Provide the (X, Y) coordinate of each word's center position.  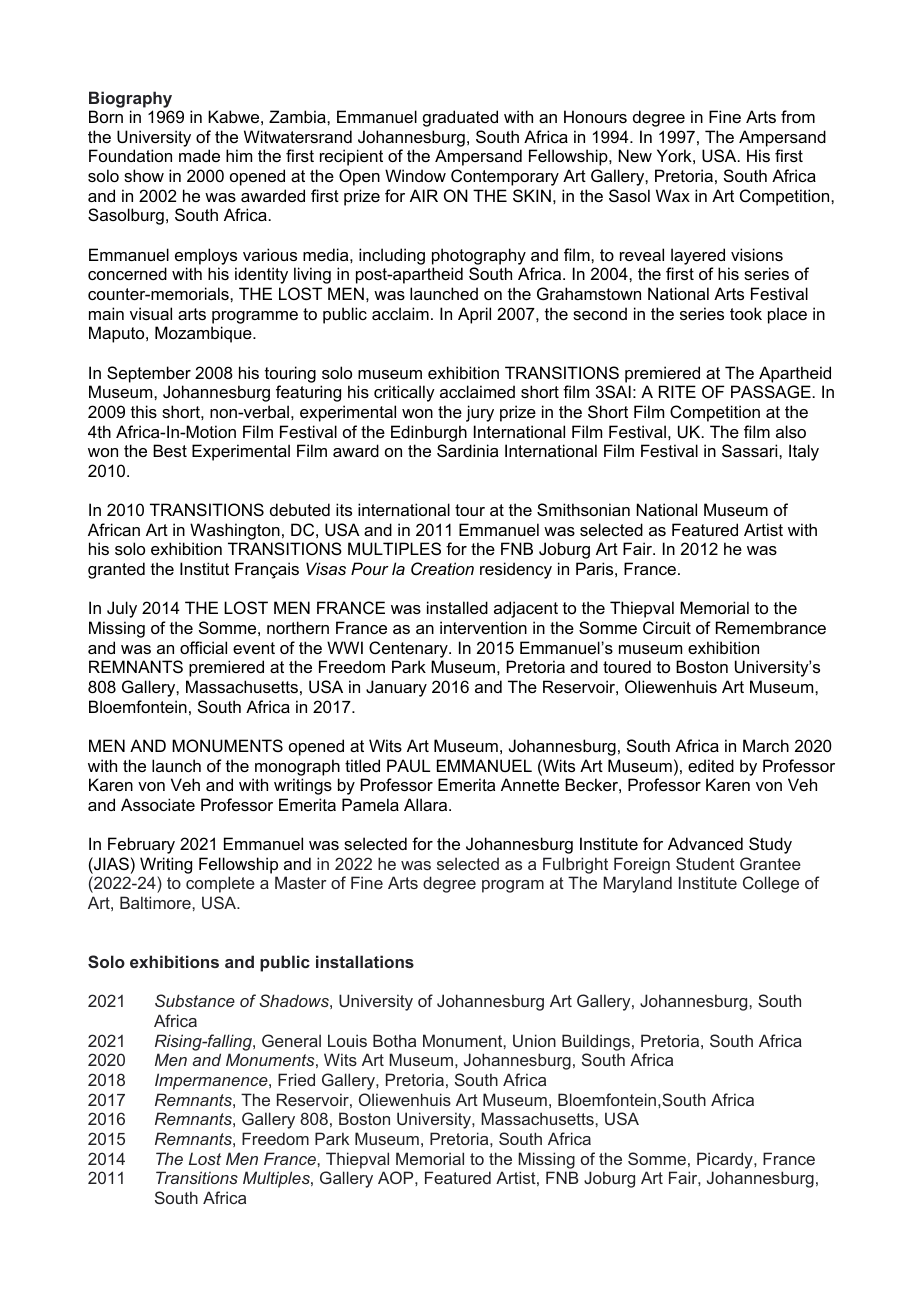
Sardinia (467, 450)
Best (170, 450)
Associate (158, 804)
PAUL (408, 765)
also (791, 431)
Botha (394, 1040)
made (199, 155)
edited (711, 765)
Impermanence (212, 1081)
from (798, 116)
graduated (460, 118)
